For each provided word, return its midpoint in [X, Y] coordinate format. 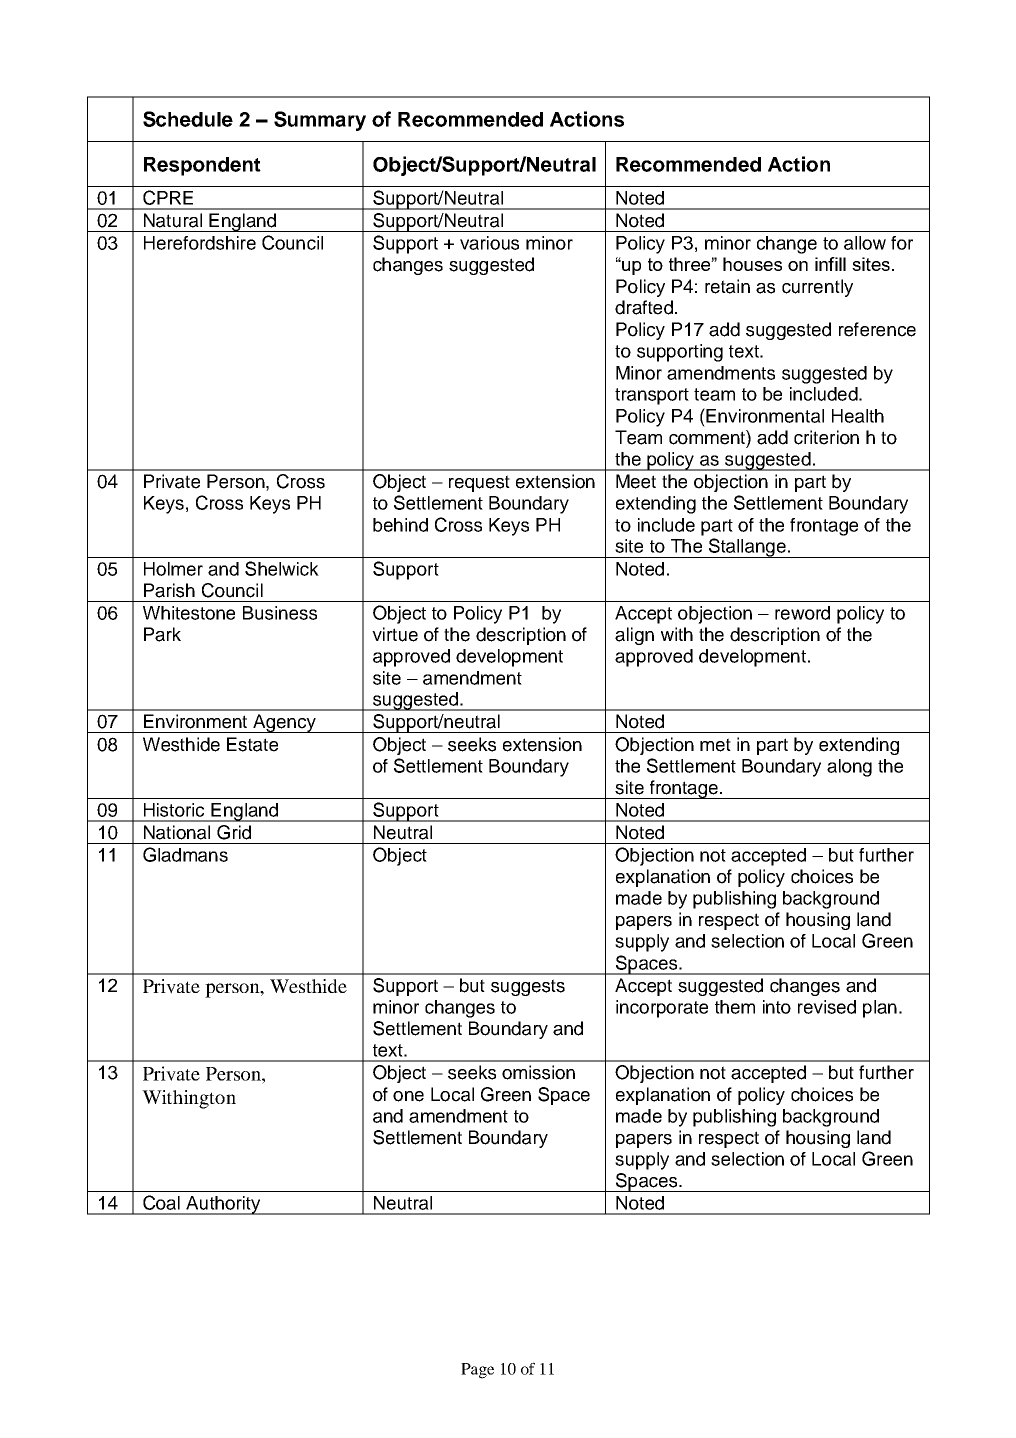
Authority [223, 1205]
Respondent [202, 166]
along [849, 768]
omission [538, 1072]
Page [477, 1371]
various [489, 243]
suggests [528, 987]
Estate [252, 744]
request [479, 483]
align [634, 636]
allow [865, 243]
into [777, 1007]
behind [400, 525]
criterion [826, 437]
